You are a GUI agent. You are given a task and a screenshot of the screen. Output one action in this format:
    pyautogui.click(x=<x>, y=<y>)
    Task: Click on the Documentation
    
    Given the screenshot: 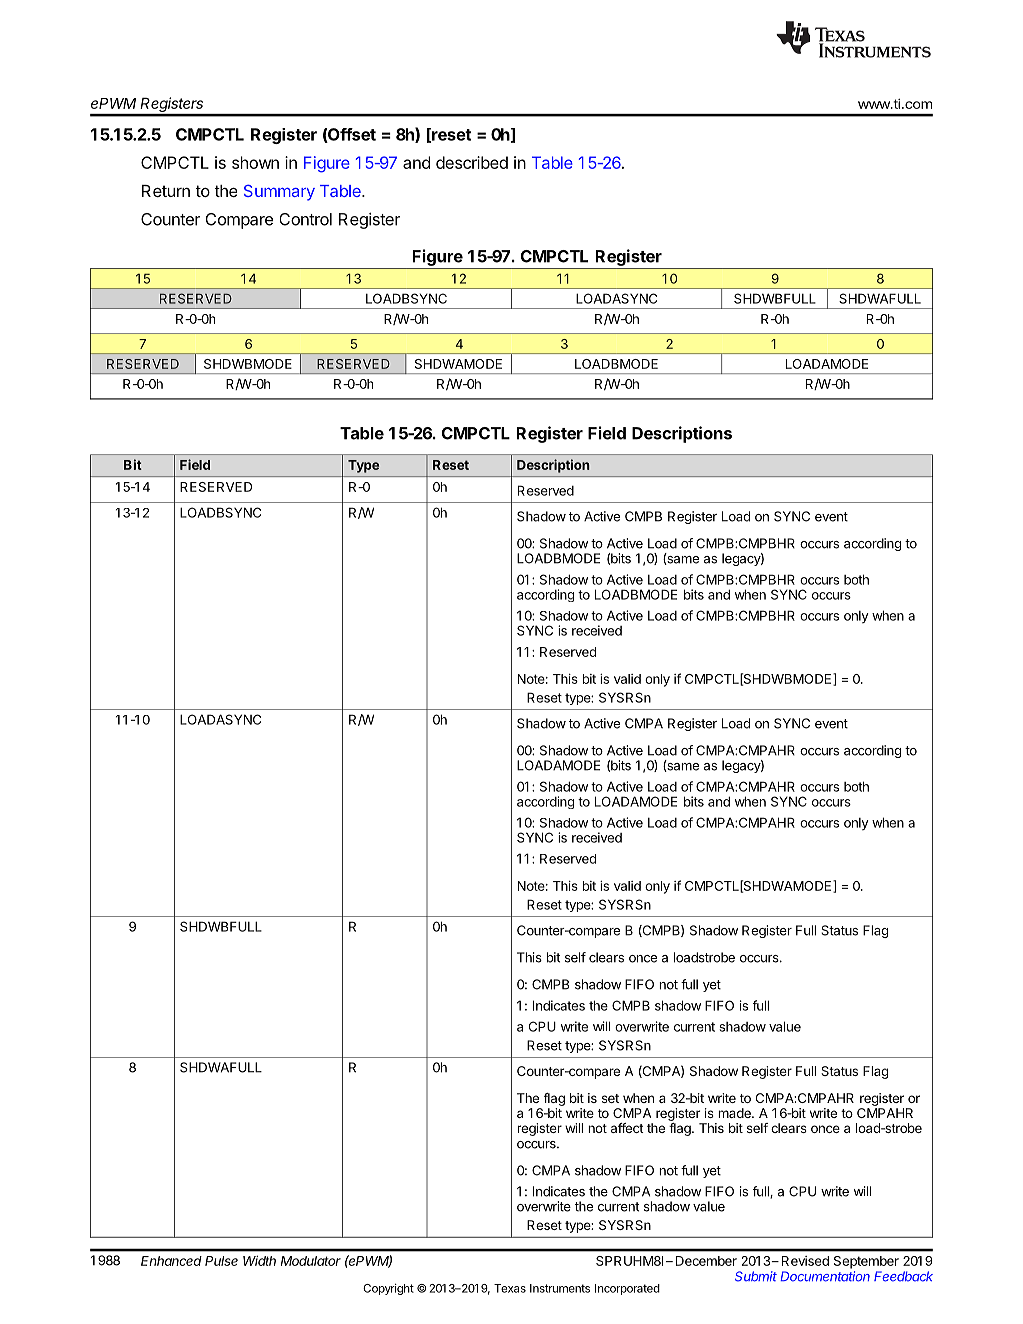 What is the action you would take?
    pyautogui.click(x=825, y=1276)
